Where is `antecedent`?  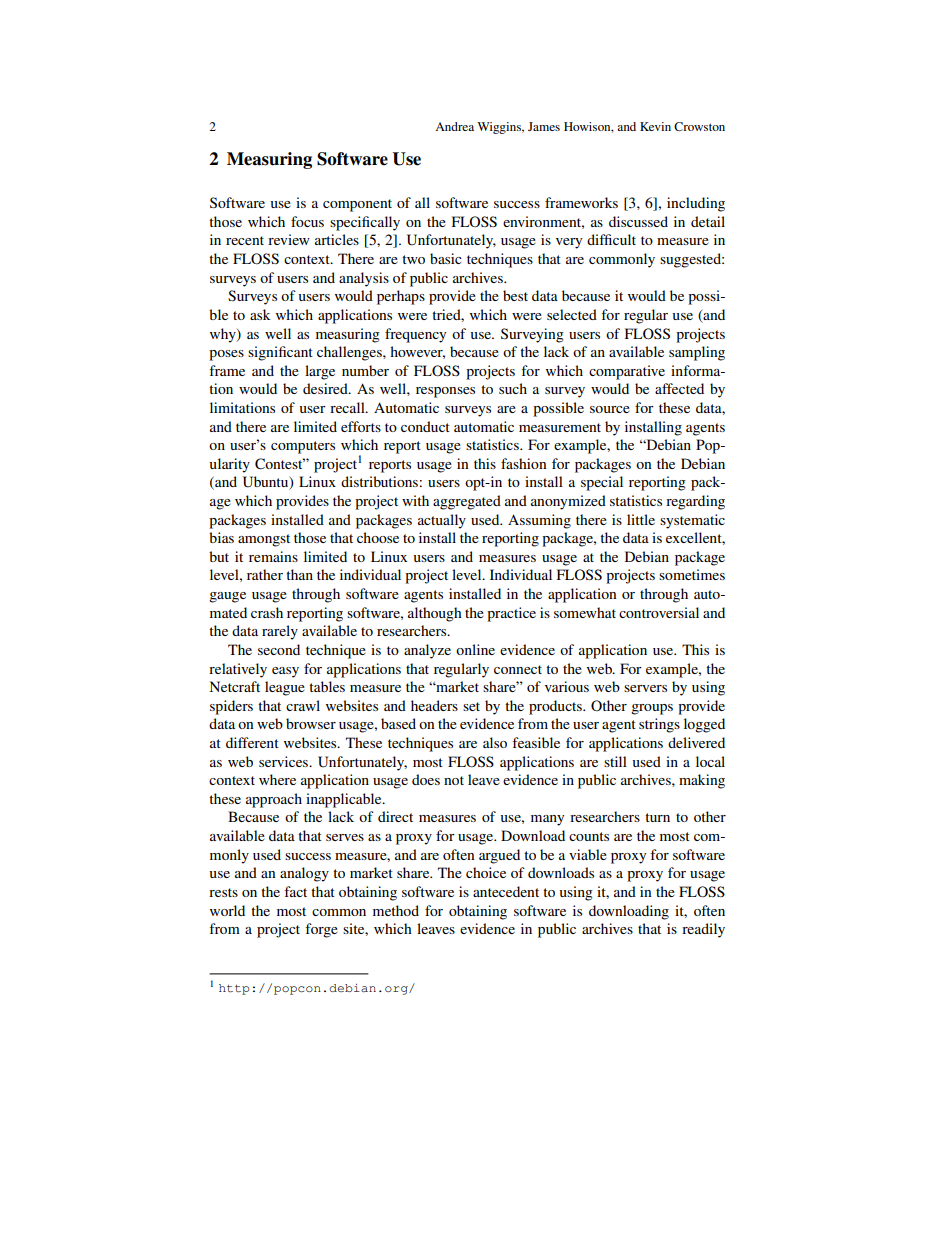 antecedent is located at coordinates (506, 891).
